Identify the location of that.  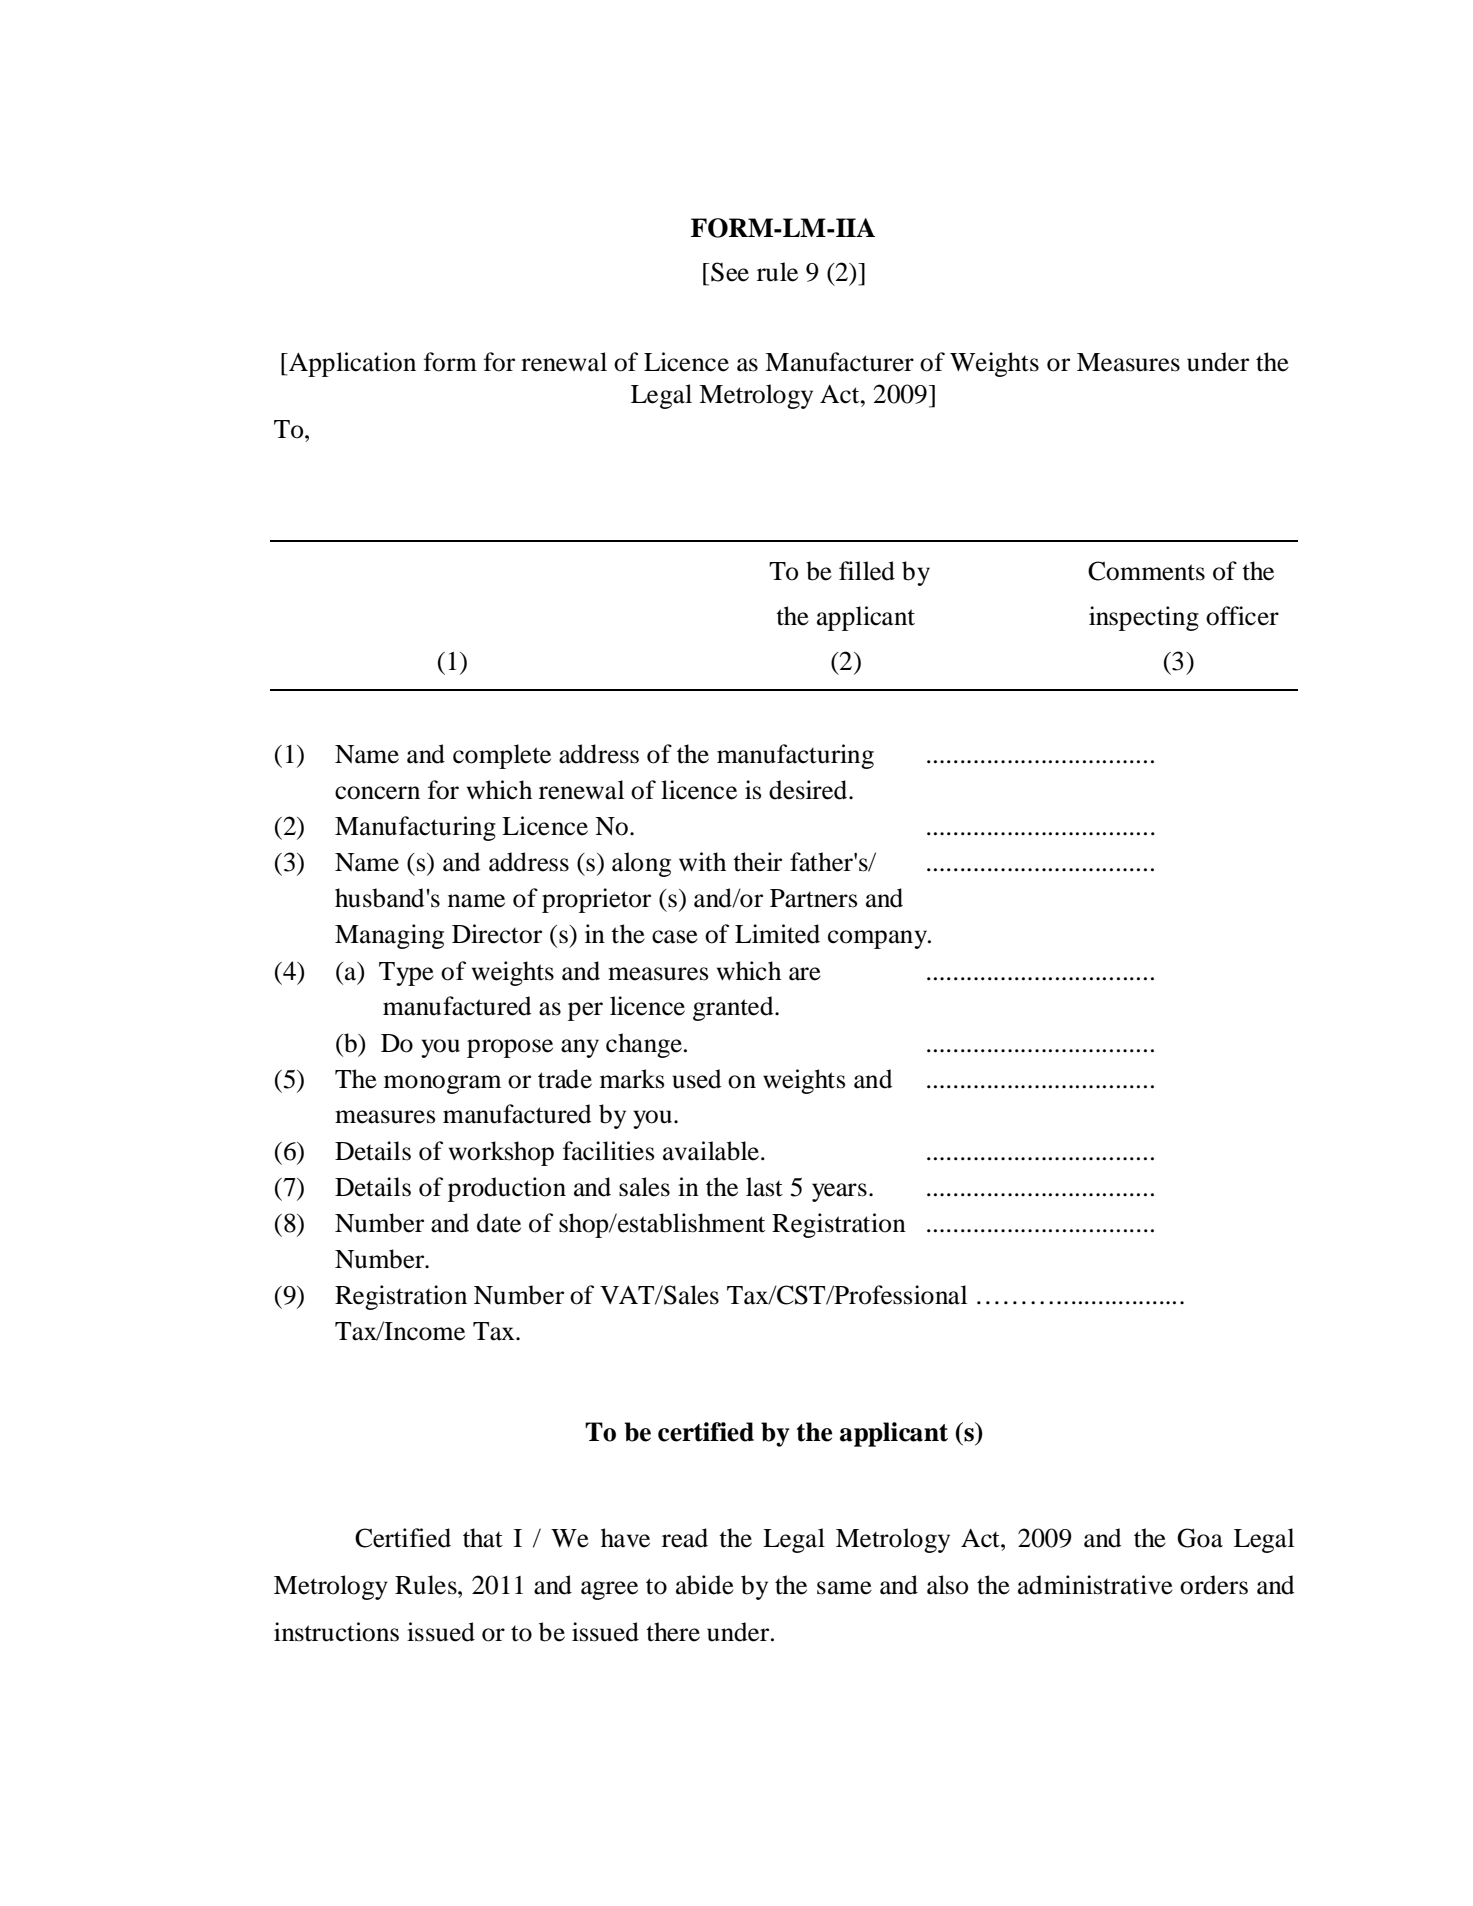
(483, 1538).
